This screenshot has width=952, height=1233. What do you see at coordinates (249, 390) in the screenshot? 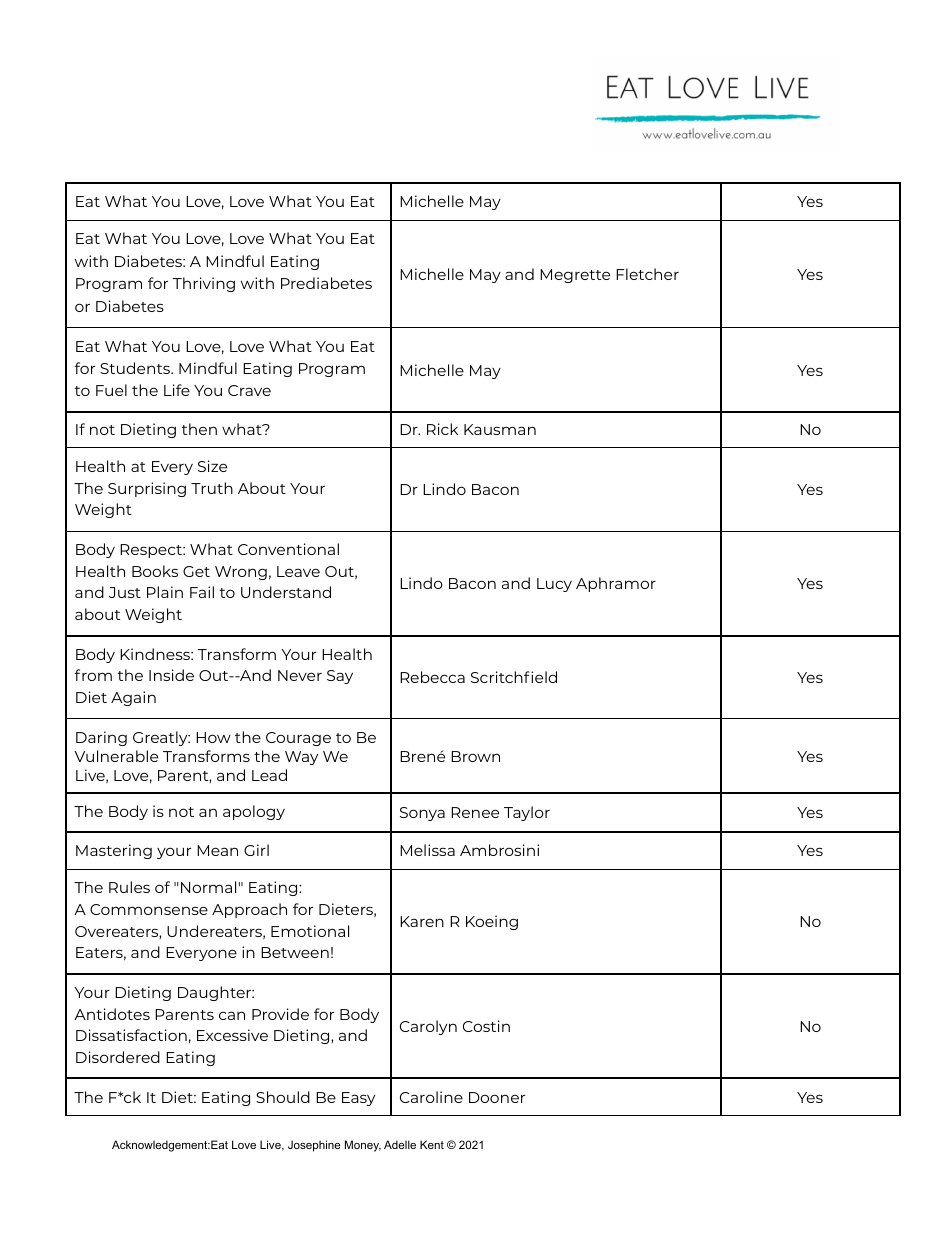
I see `Crave` at bounding box center [249, 390].
